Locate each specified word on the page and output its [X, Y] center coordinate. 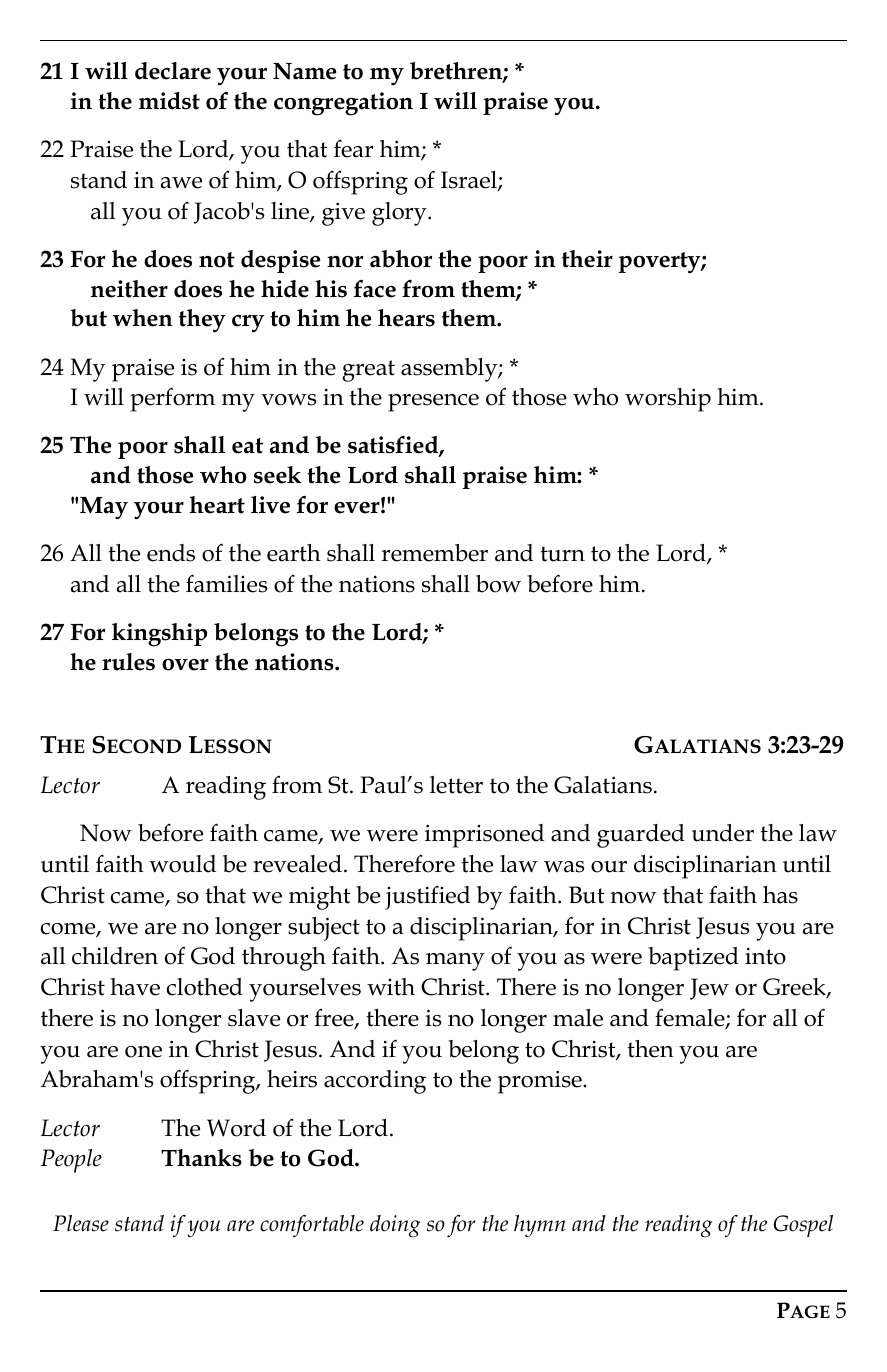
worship [668, 400]
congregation [343, 104]
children [115, 956]
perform [172, 400]
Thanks [201, 1158]
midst [169, 101]
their [587, 259]
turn [562, 554]
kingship [159, 635]
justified [427, 898]
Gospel [803, 1226]
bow [498, 584]
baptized [693, 959]
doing [395, 1226]
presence [433, 403]
